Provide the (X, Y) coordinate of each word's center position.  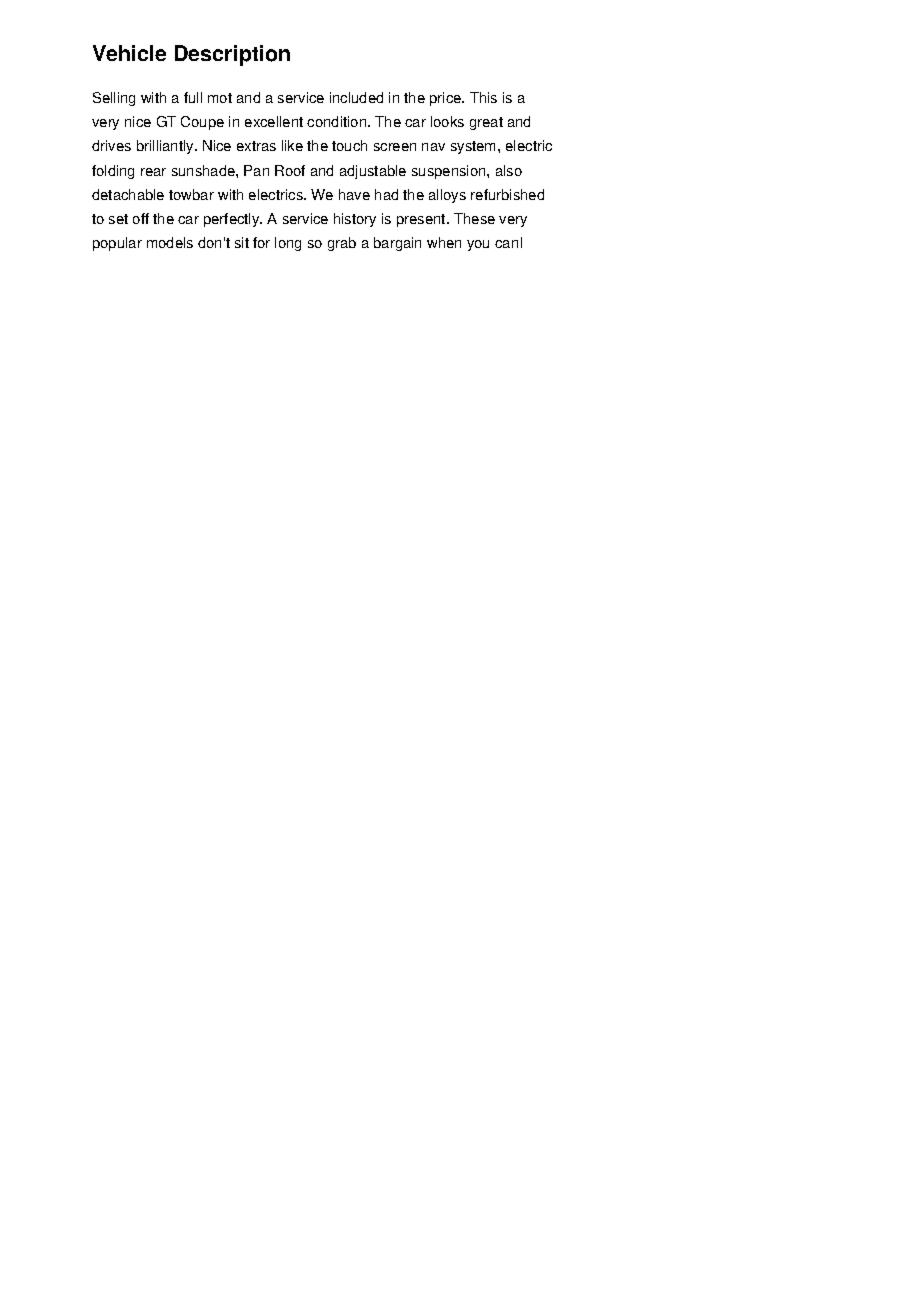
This (483, 97)
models (170, 242)
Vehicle (129, 53)
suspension (450, 172)
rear (153, 172)
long (288, 244)
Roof (290, 170)
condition (338, 121)
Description (232, 55)
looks (447, 121)
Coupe (202, 123)
